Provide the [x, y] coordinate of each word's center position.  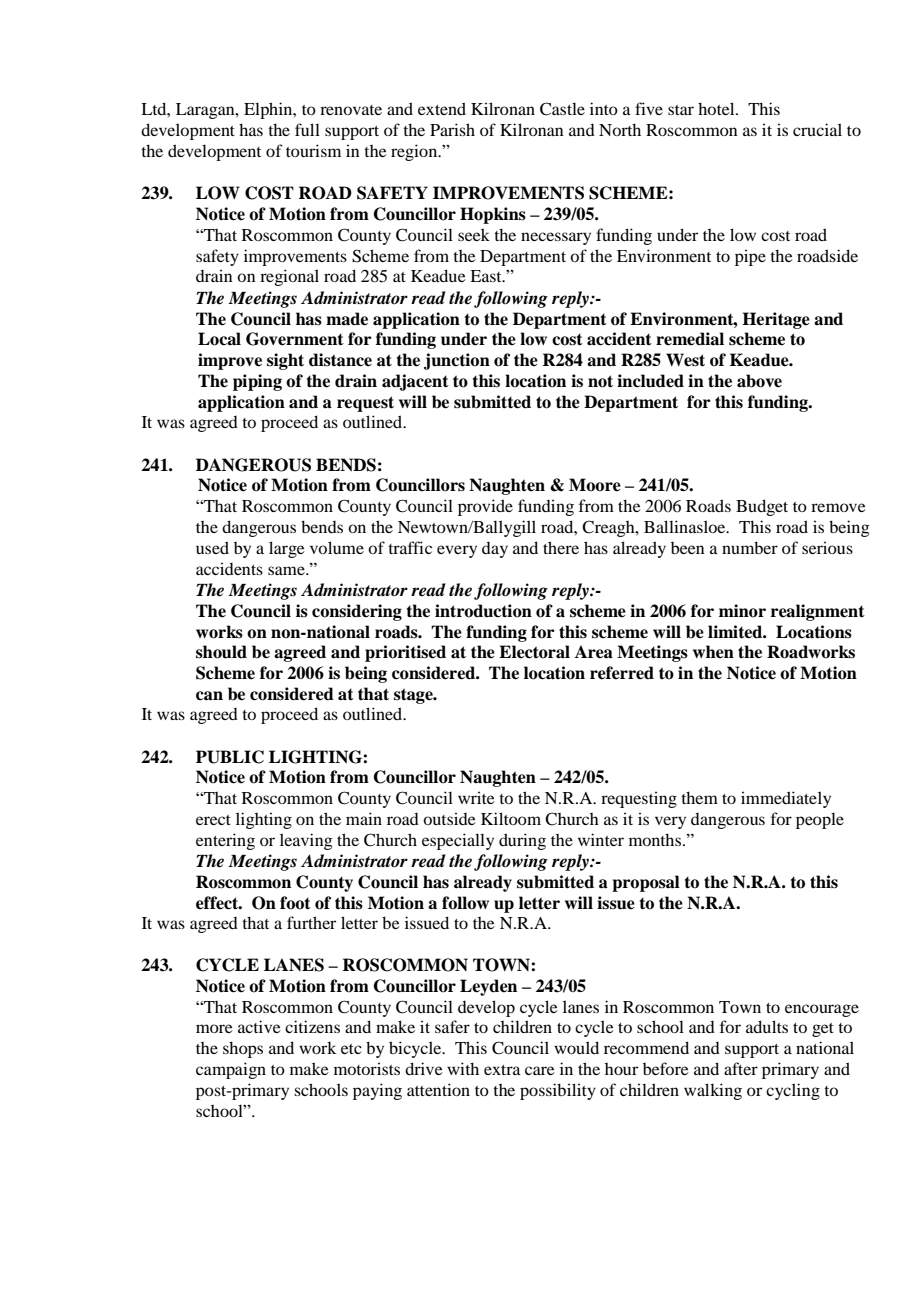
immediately [786, 799]
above [759, 381]
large [287, 549]
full [307, 129]
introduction [483, 611]
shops [243, 1049]
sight [285, 361]
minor [742, 611]
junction [457, 361]
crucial [817, 129]
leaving [306, 841]
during [522, 841]
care [540, 1070]
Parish [452, 129]
